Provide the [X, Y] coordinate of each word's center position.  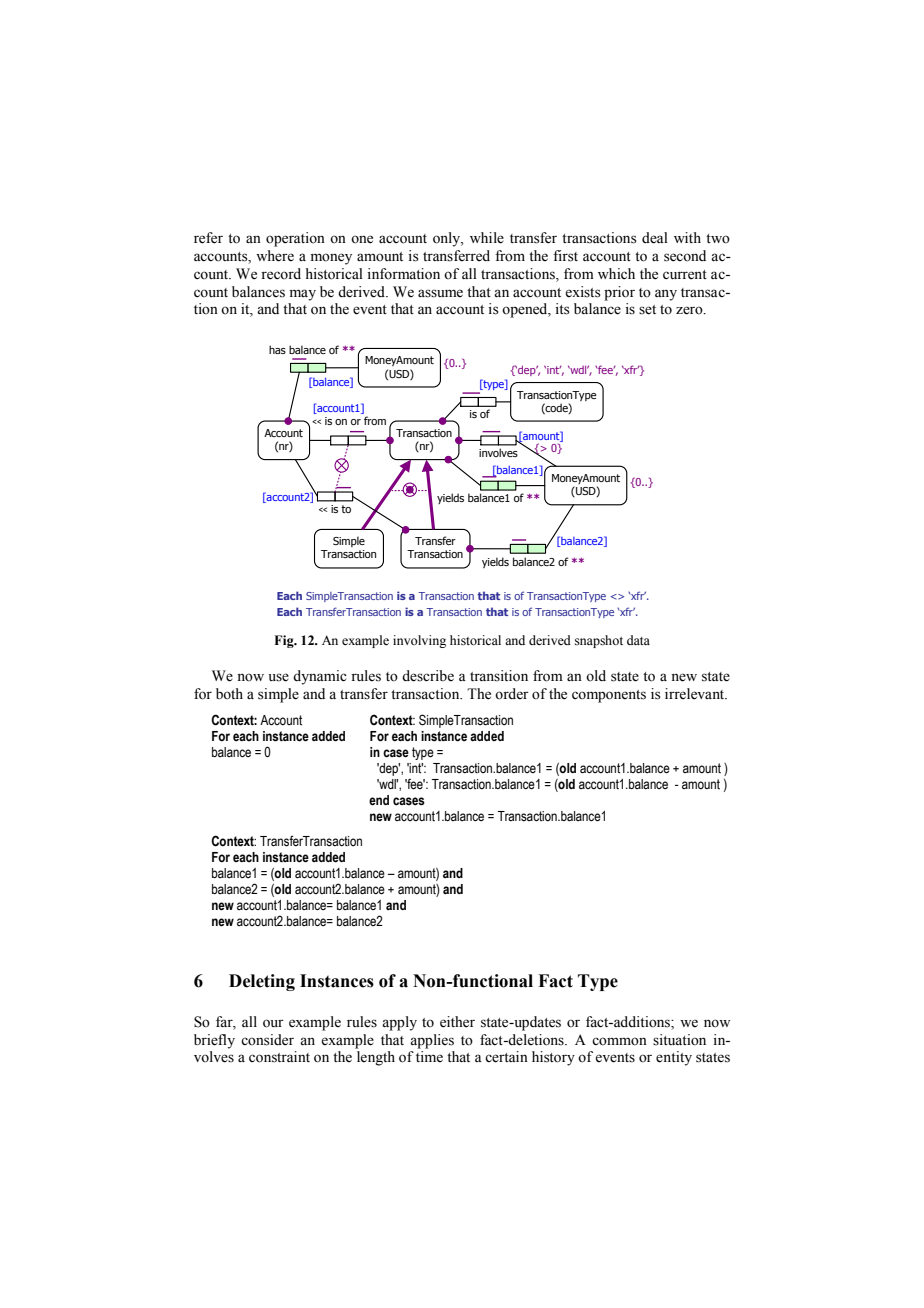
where [275, 256]
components [609, 696]
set [647, 310]
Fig [285, 641]
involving [419, 641]
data [638, 640]
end [379, 800]
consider [267, 1040]
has [277, 349]
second [685, 256]
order [512, 694]
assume [440, 293]
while [487, 238]
